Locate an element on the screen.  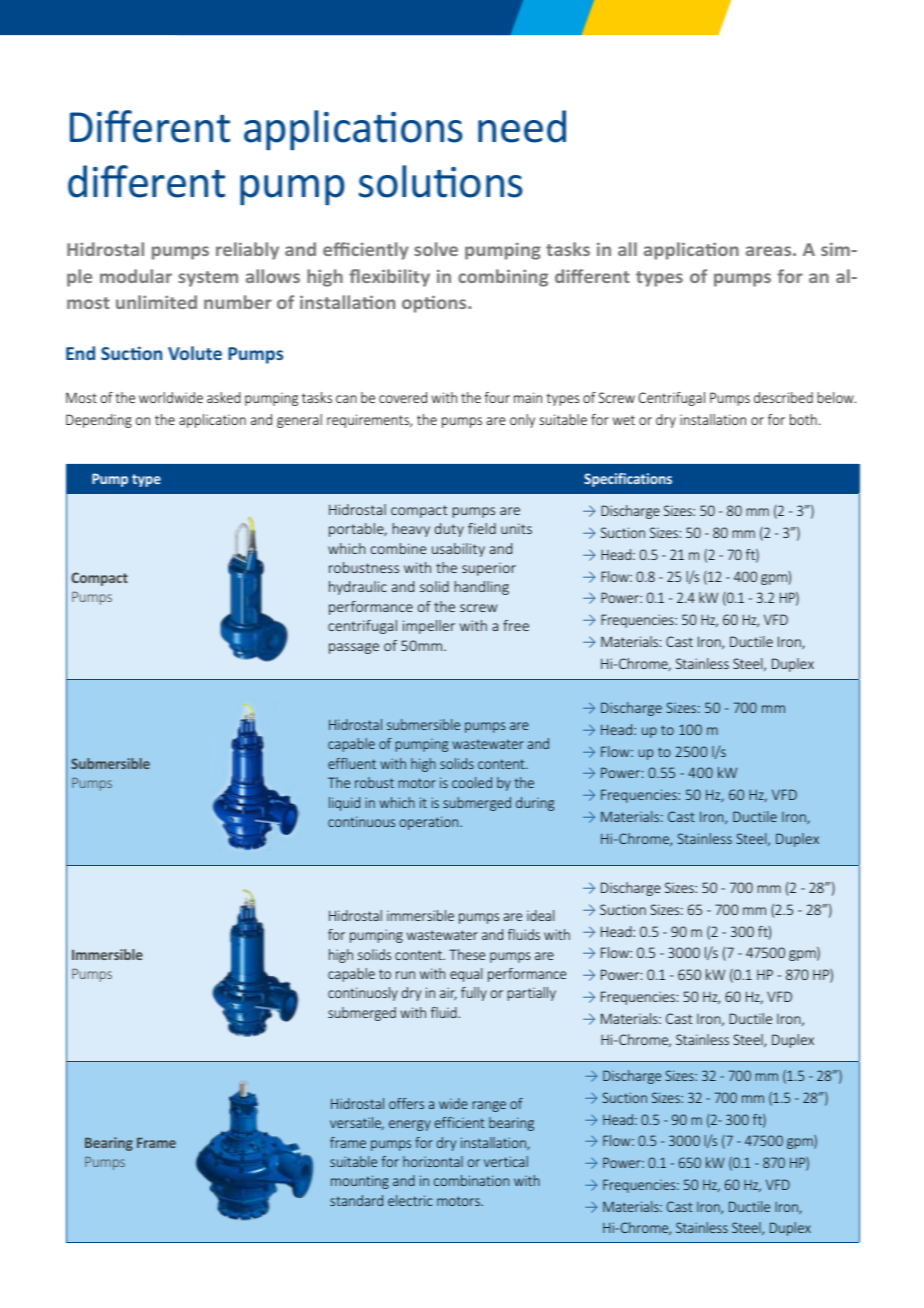
reliably is located at coordinates (247, 251).
